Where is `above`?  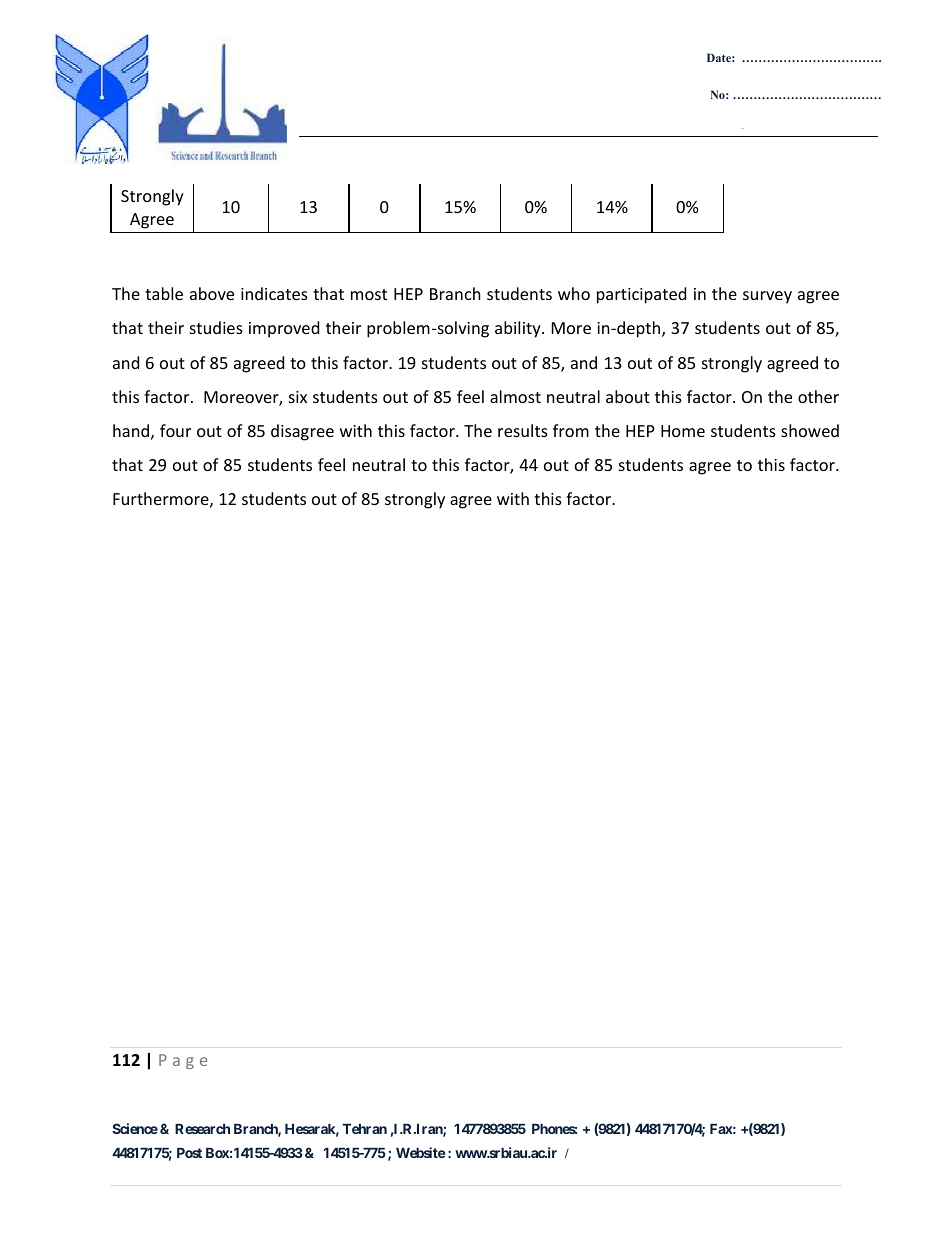
above is located at coordinates (212, 293).
